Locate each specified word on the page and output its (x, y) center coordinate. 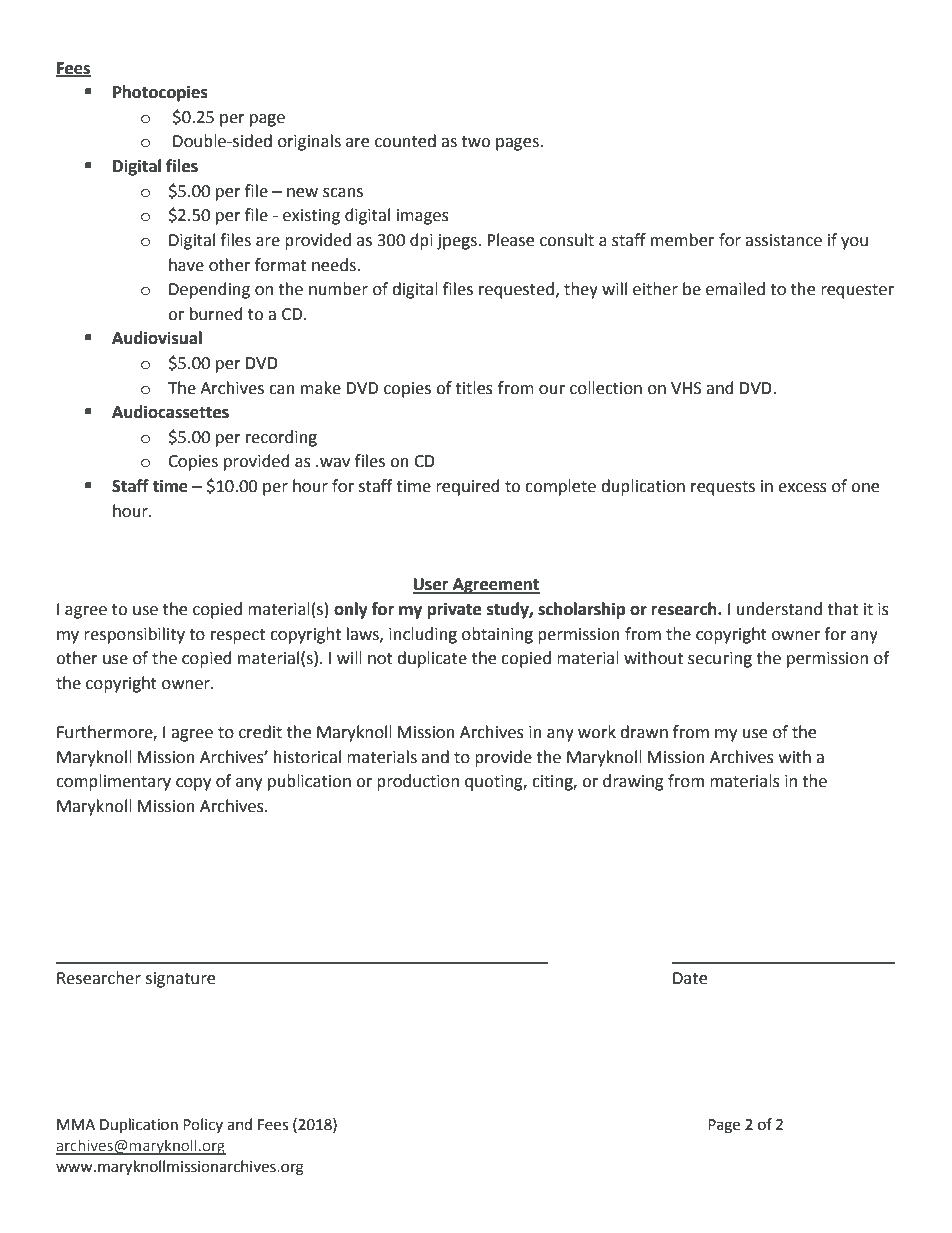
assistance (783, 240)
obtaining (497, 635)
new (302, 193)
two (475, 142)
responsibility (134, 635)
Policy (203, 1125)
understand (779, 609)
